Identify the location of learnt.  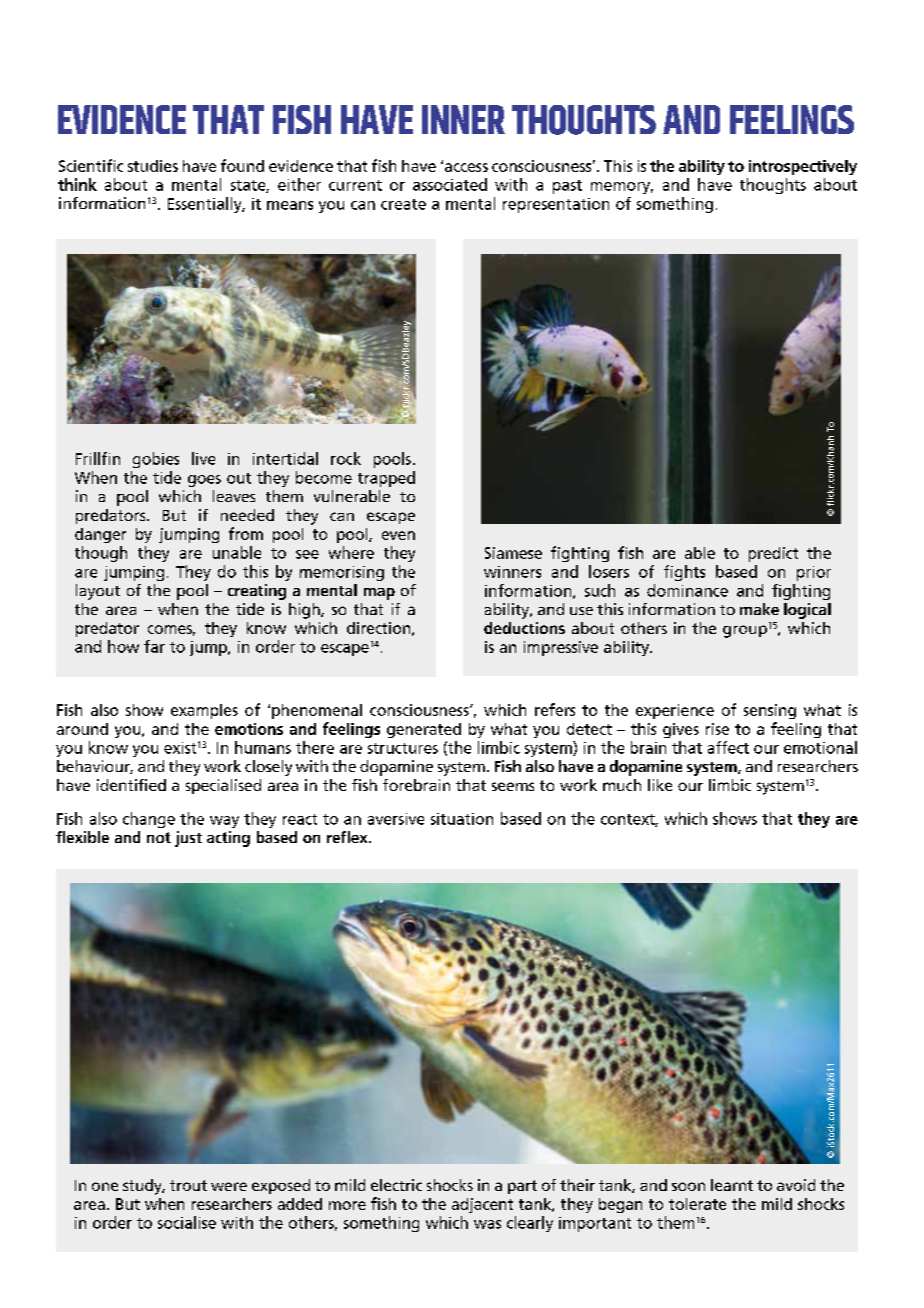
(732, 1185).
